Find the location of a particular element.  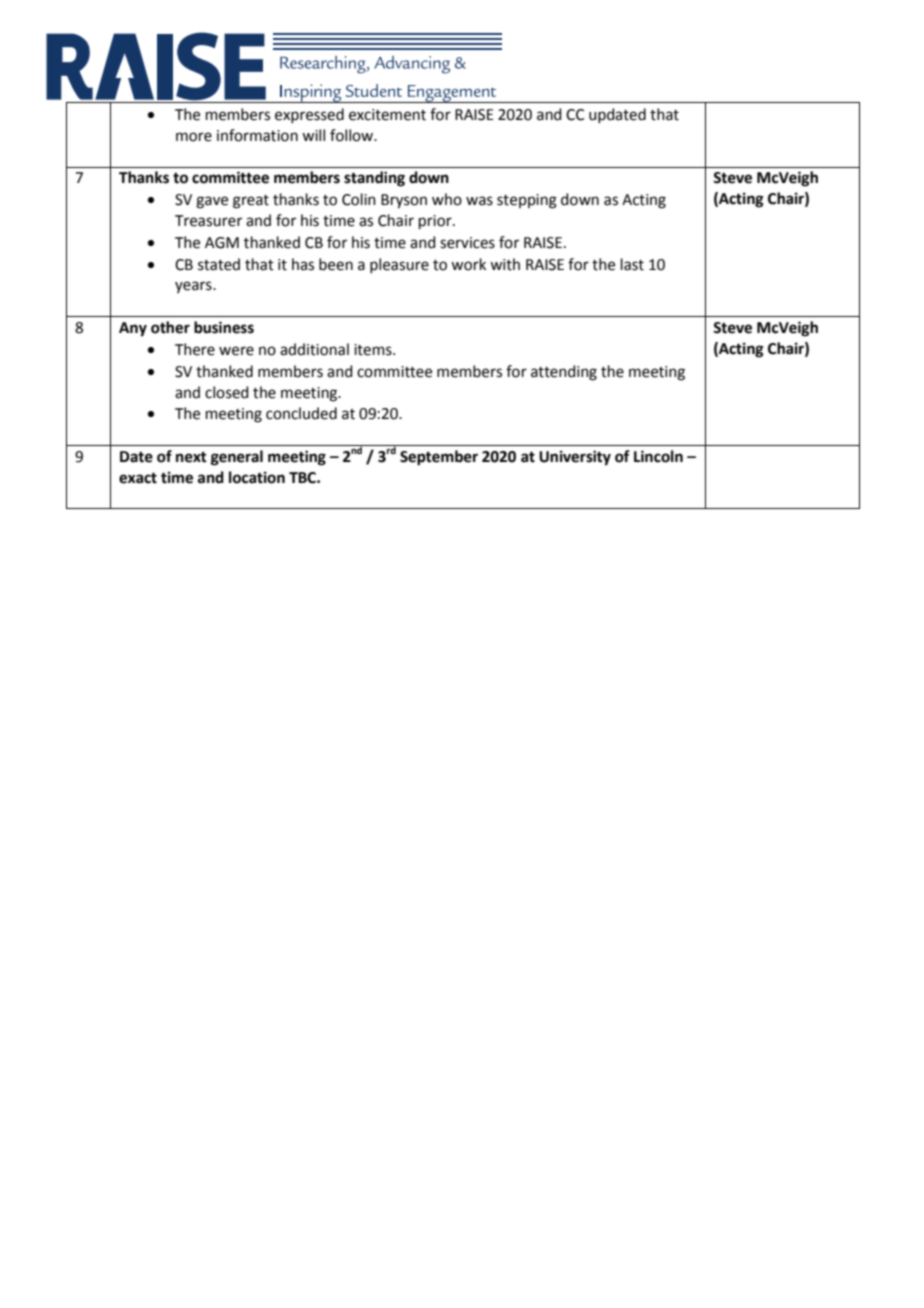

attending is located at coordinates (564, 373).
